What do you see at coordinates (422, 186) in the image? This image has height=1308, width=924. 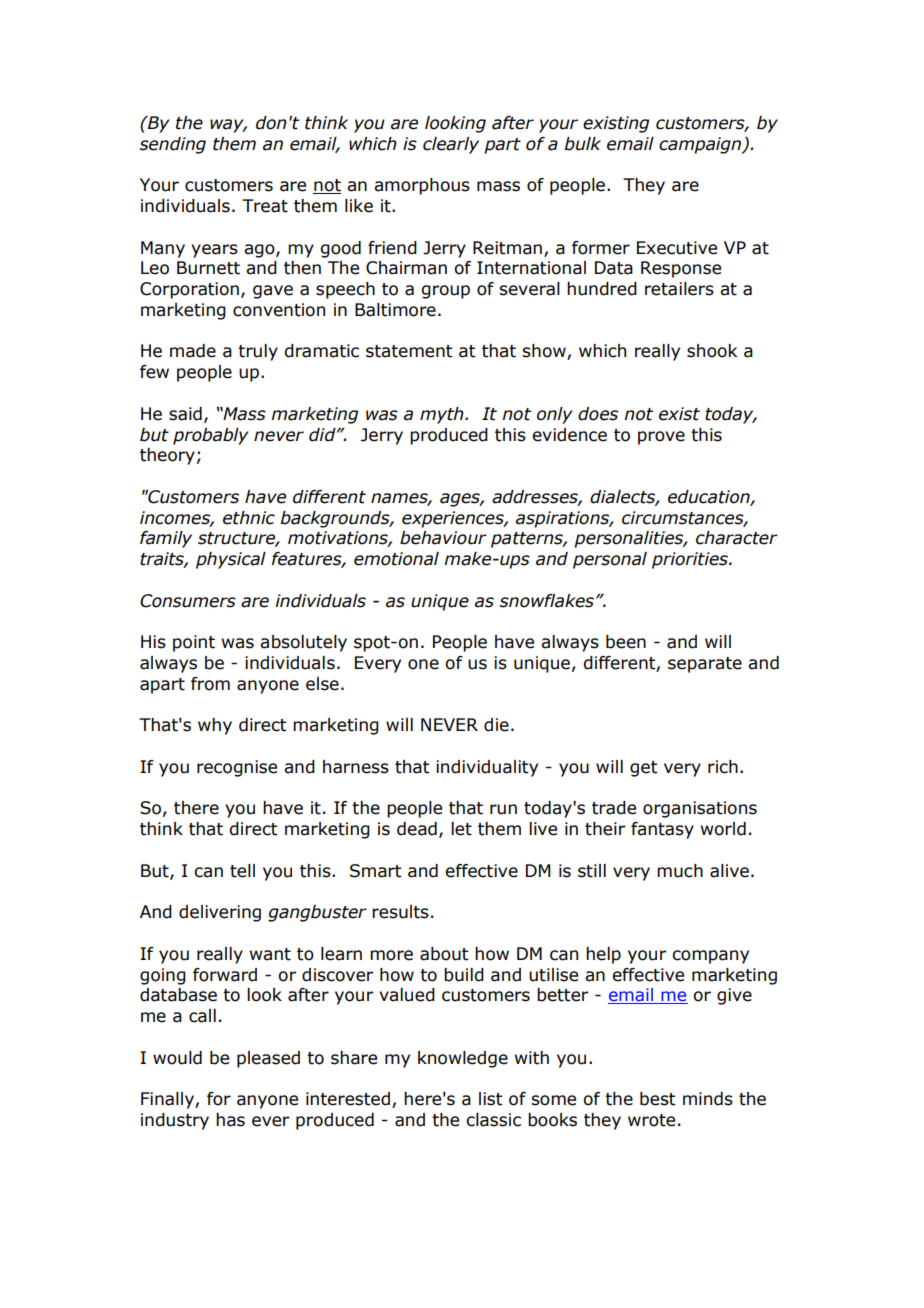 I see `amorphous` at bounding box center [422, 186].
